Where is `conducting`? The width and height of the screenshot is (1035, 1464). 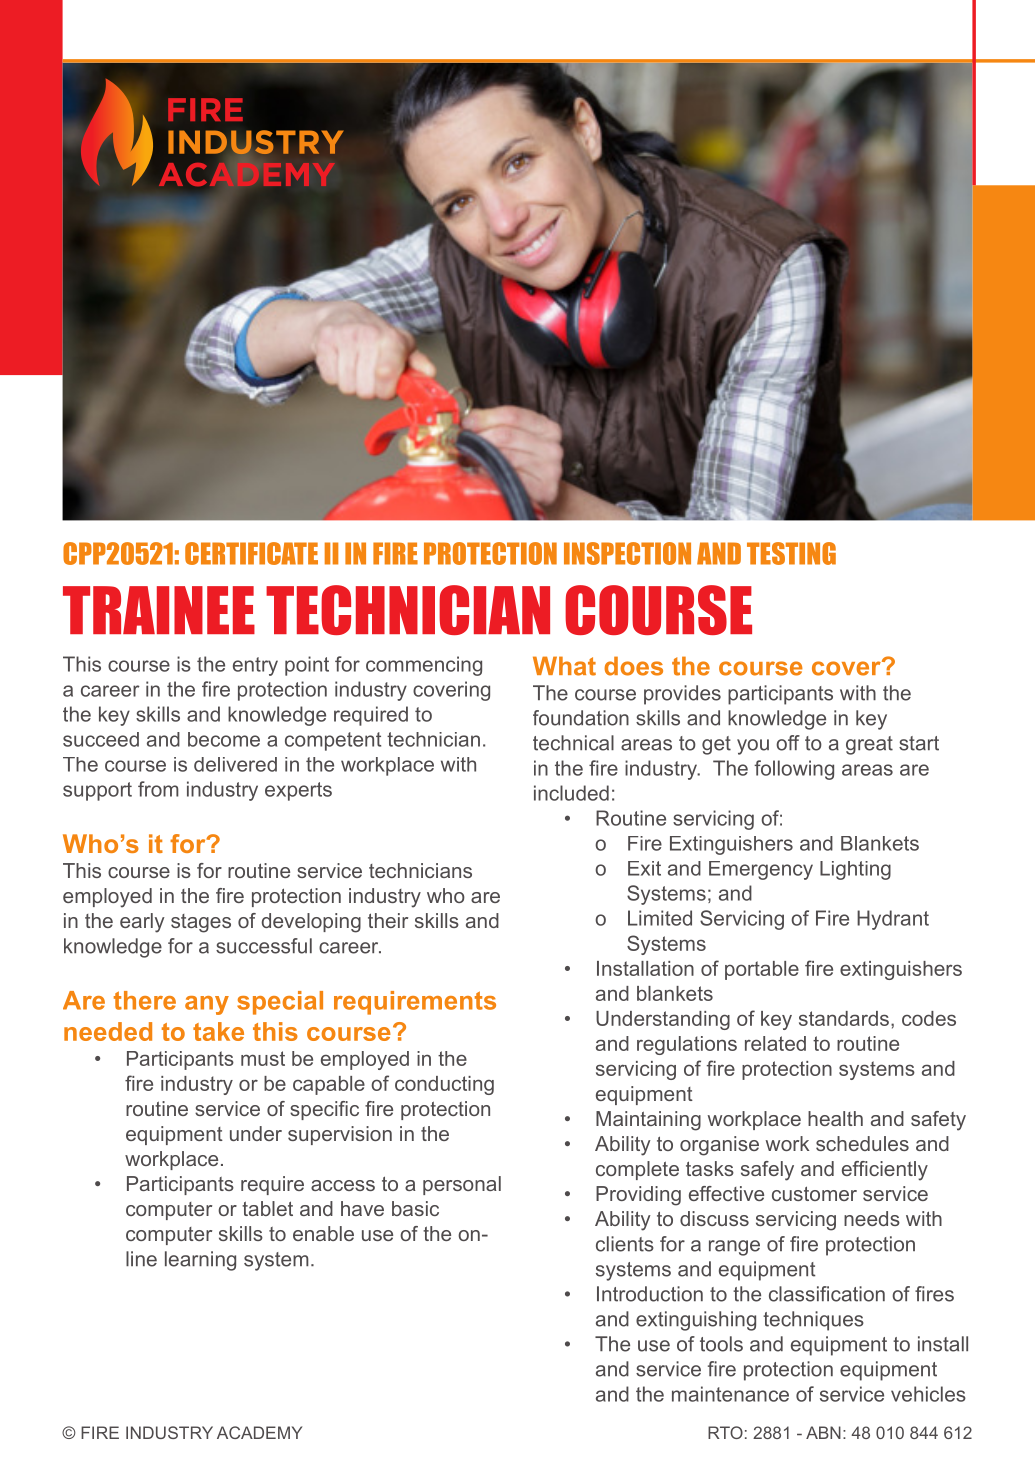 conducting is located at coordinates (444, 1085).
